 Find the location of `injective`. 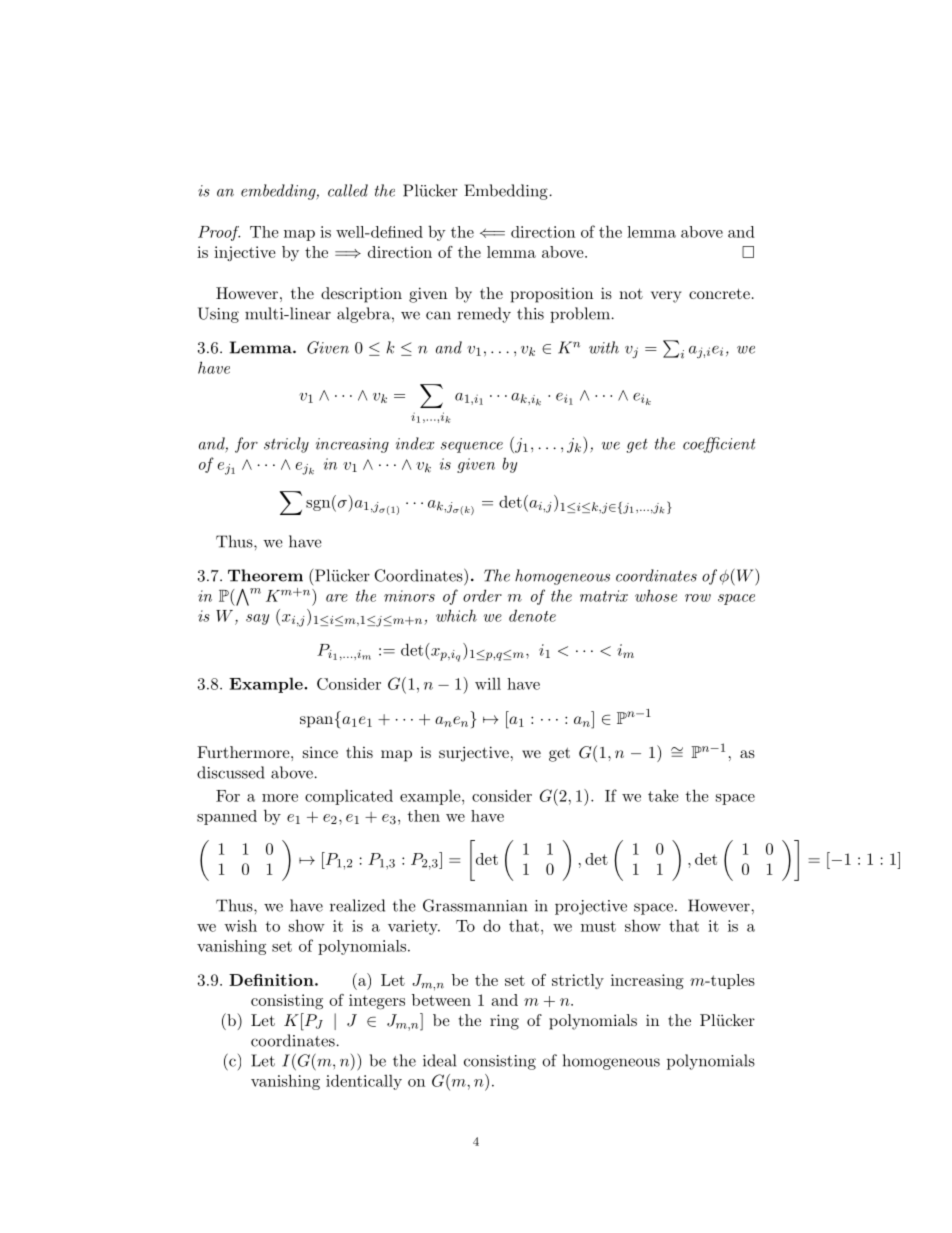

injective is located at coordinates (245, 253).
